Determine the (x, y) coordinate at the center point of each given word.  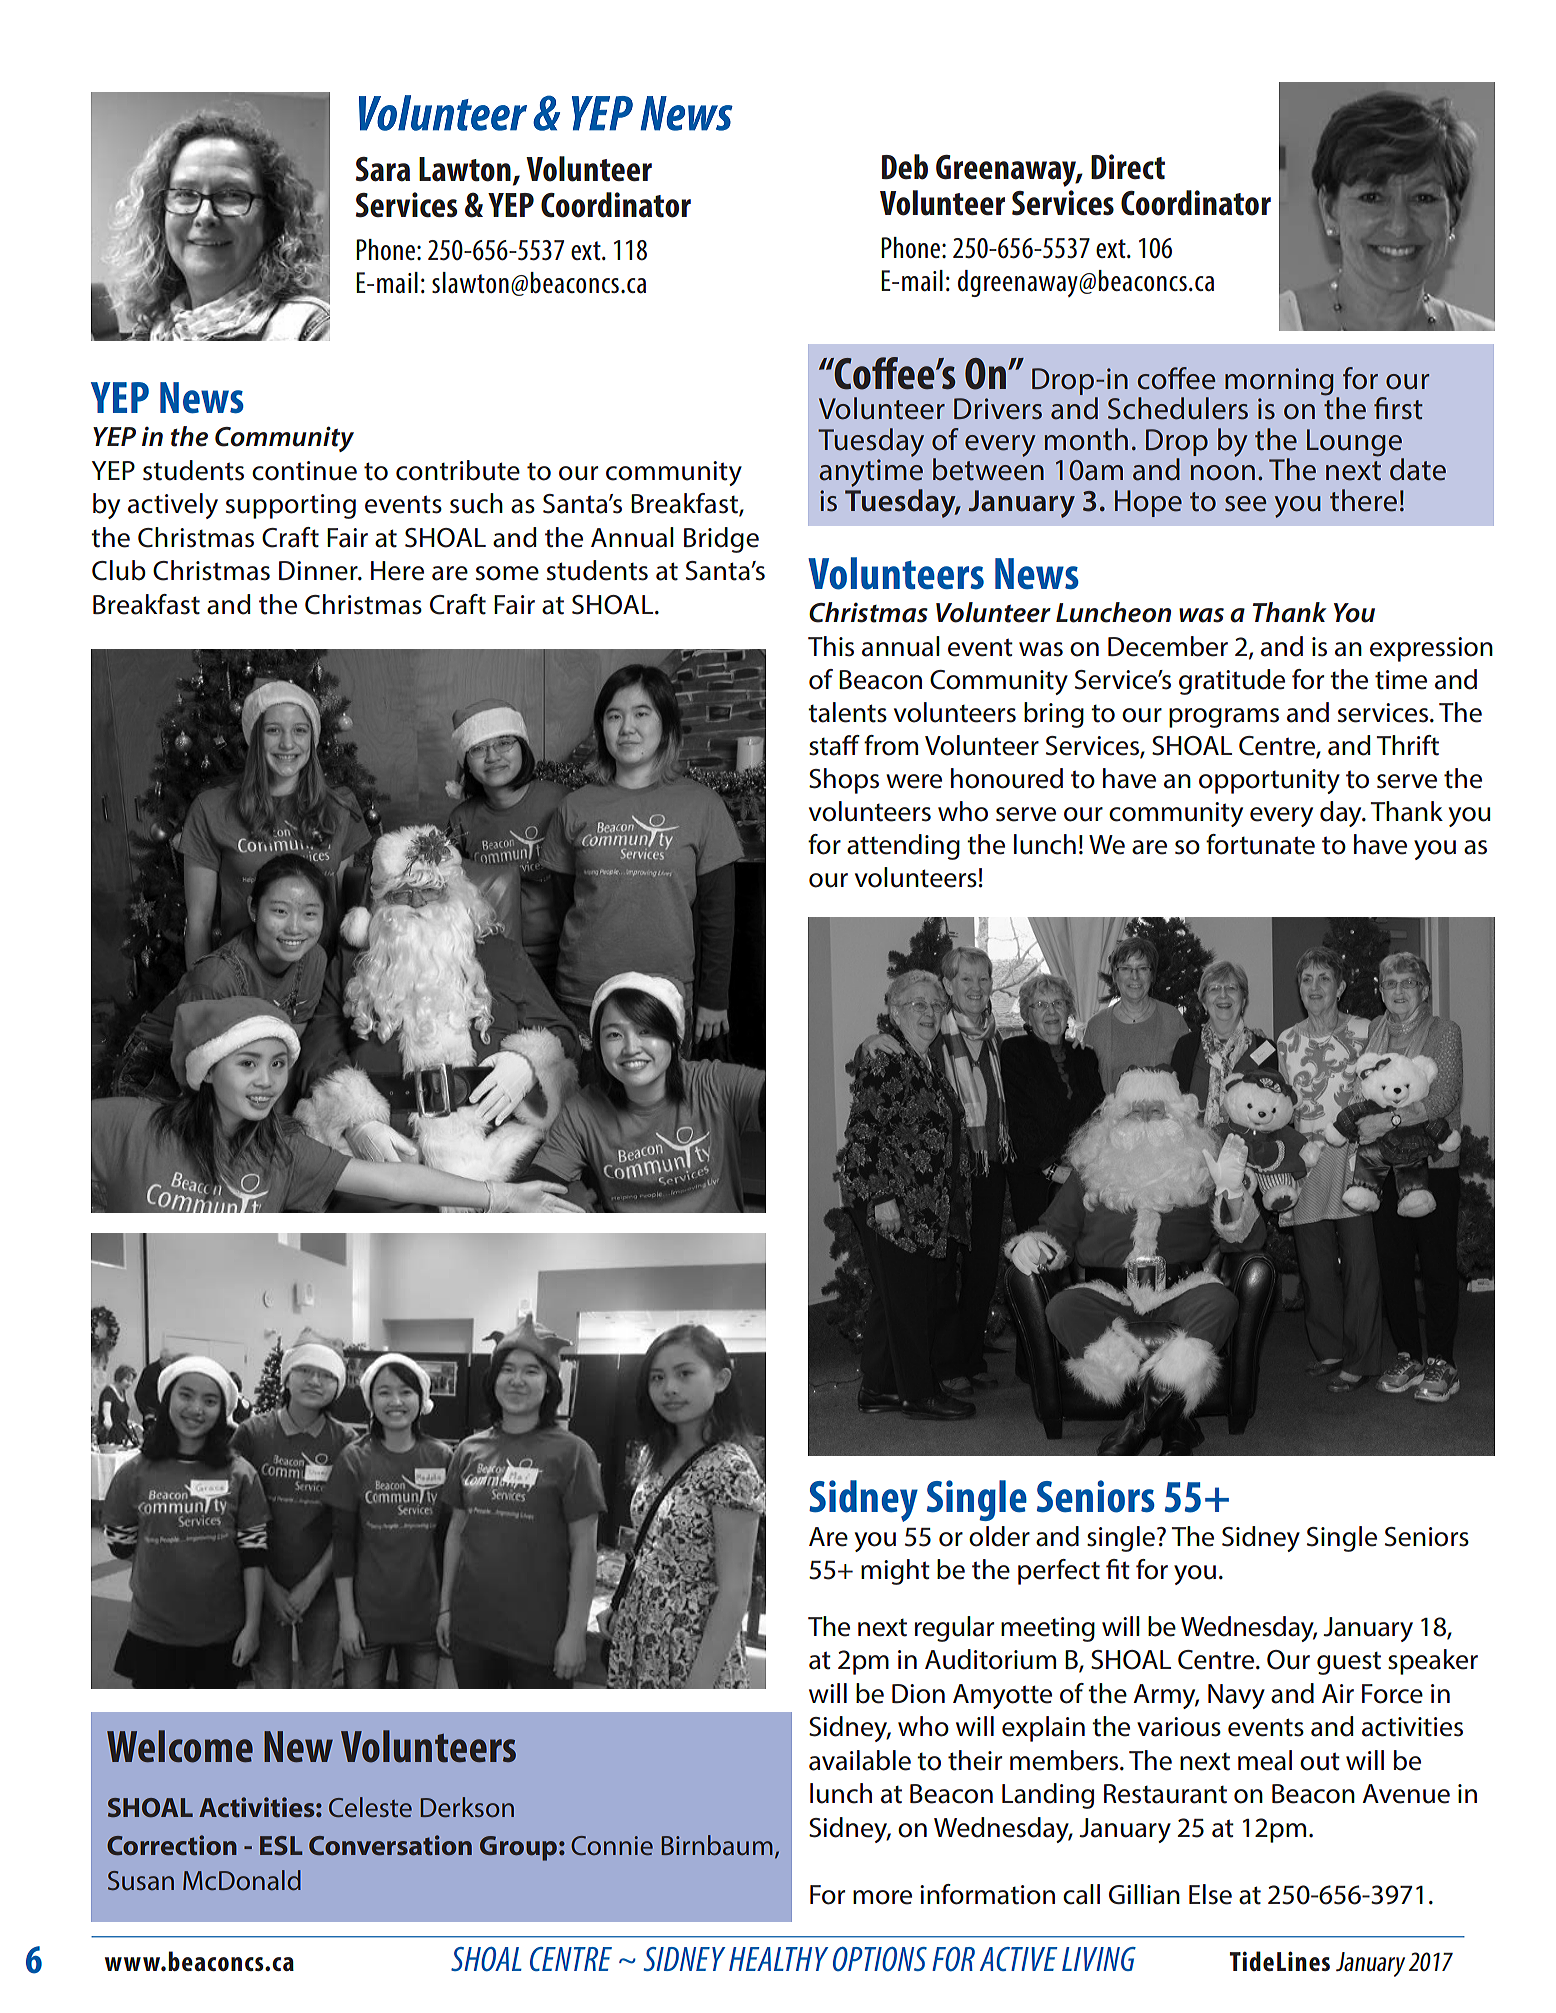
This (831, 646)
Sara (383, 169)
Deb (905, 167)
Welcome (180, 1746)
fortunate (1260, 844)
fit (1118, 1569)
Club (119, 570)
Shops (844, 781)
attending (903, 847)
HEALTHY (778, 1959)
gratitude (1232, 682)
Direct (1128, 167)
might (895, 1572)
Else (1210, 1894)
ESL (281, 1845)
